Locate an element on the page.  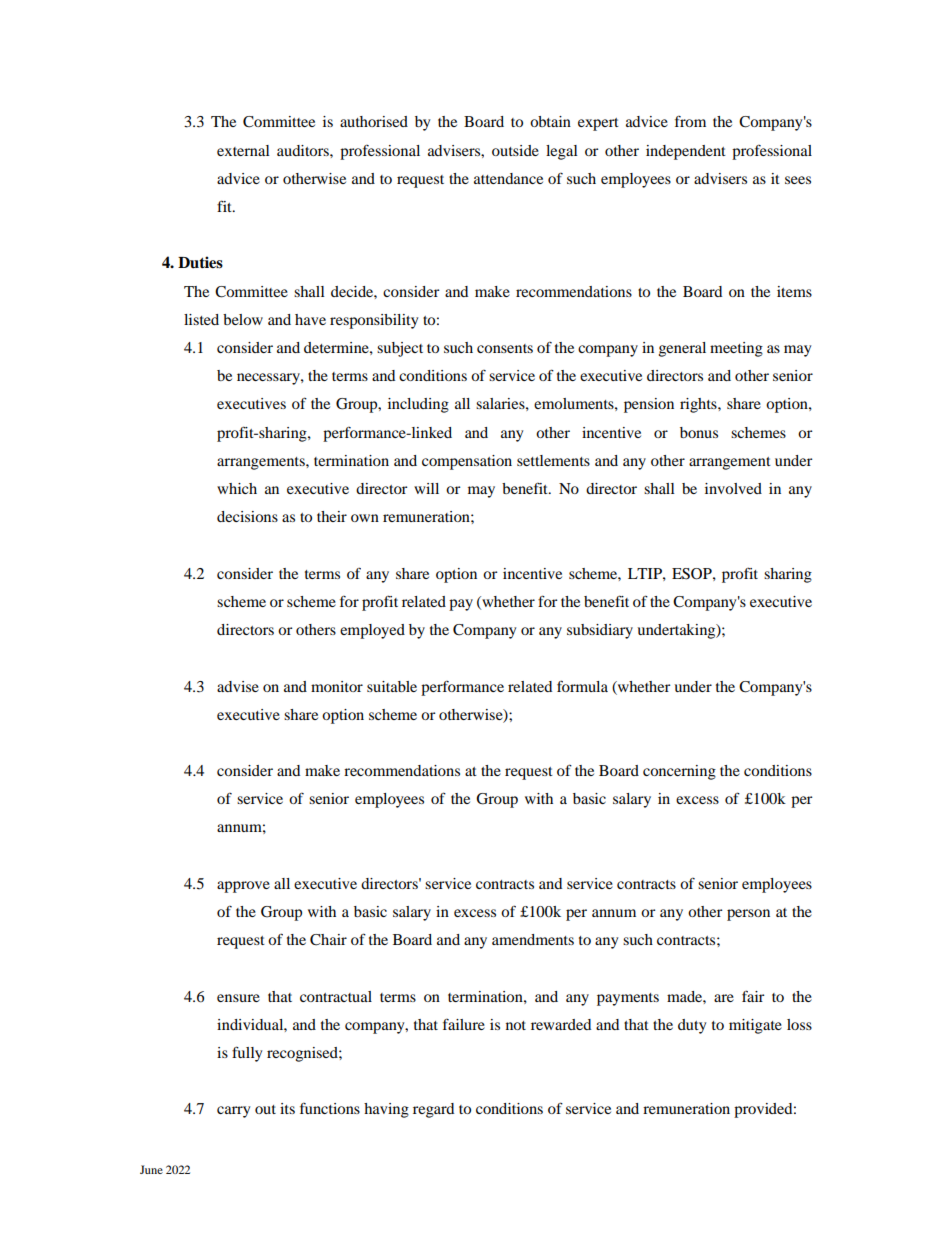
will is located at coordinates (426, 488).
